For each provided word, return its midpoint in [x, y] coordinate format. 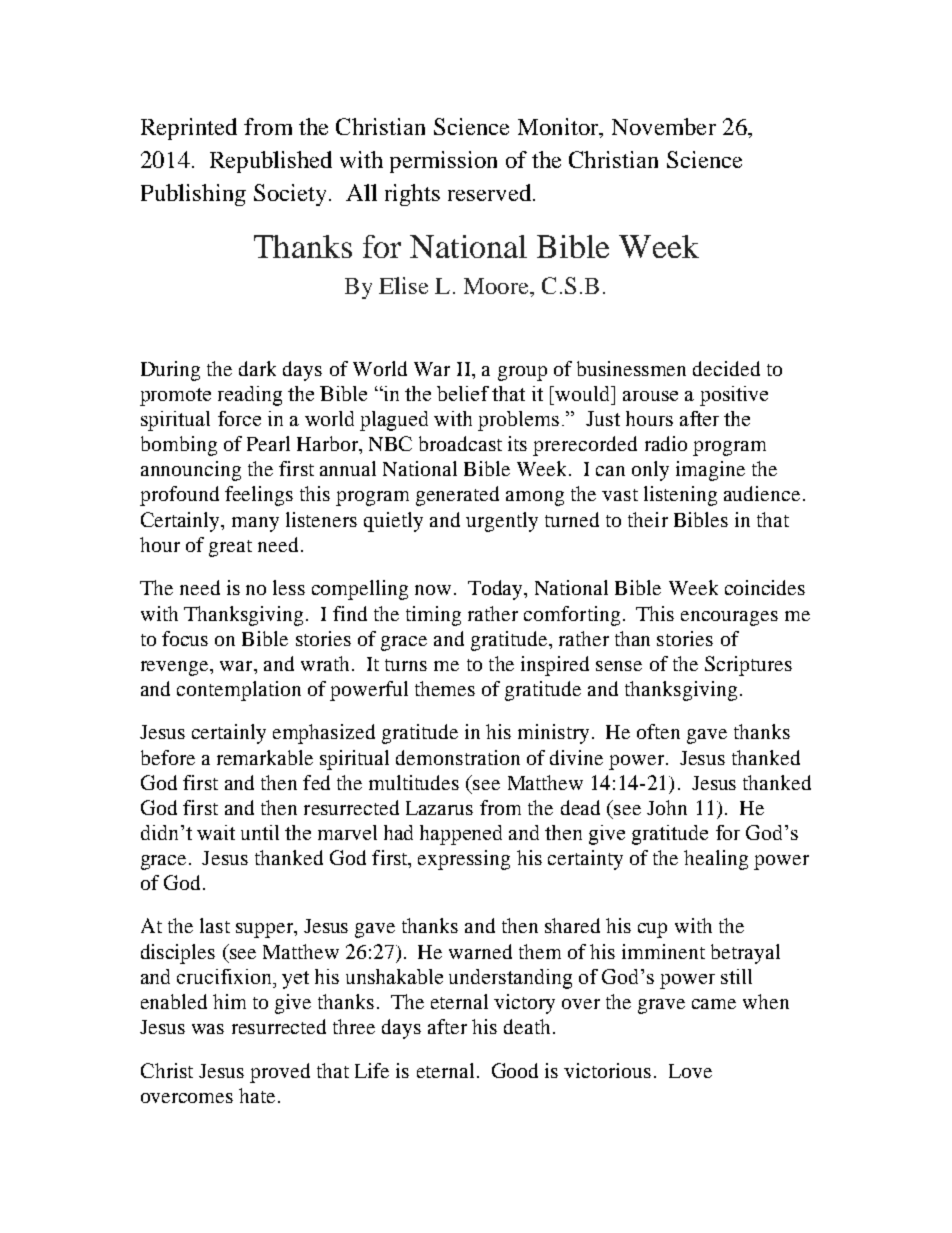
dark [257, 368]
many [255, 524]
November [664, 126]
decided [726, 368]
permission [443, 162]
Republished [271, 162]
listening [680, 496]
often [658, 731]
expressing [464, 860]
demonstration [458, 757]
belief [463, 393]
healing [716, 860]
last [215, 925]
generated [457, 496]
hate [257, 1095]
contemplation [239, 691]
